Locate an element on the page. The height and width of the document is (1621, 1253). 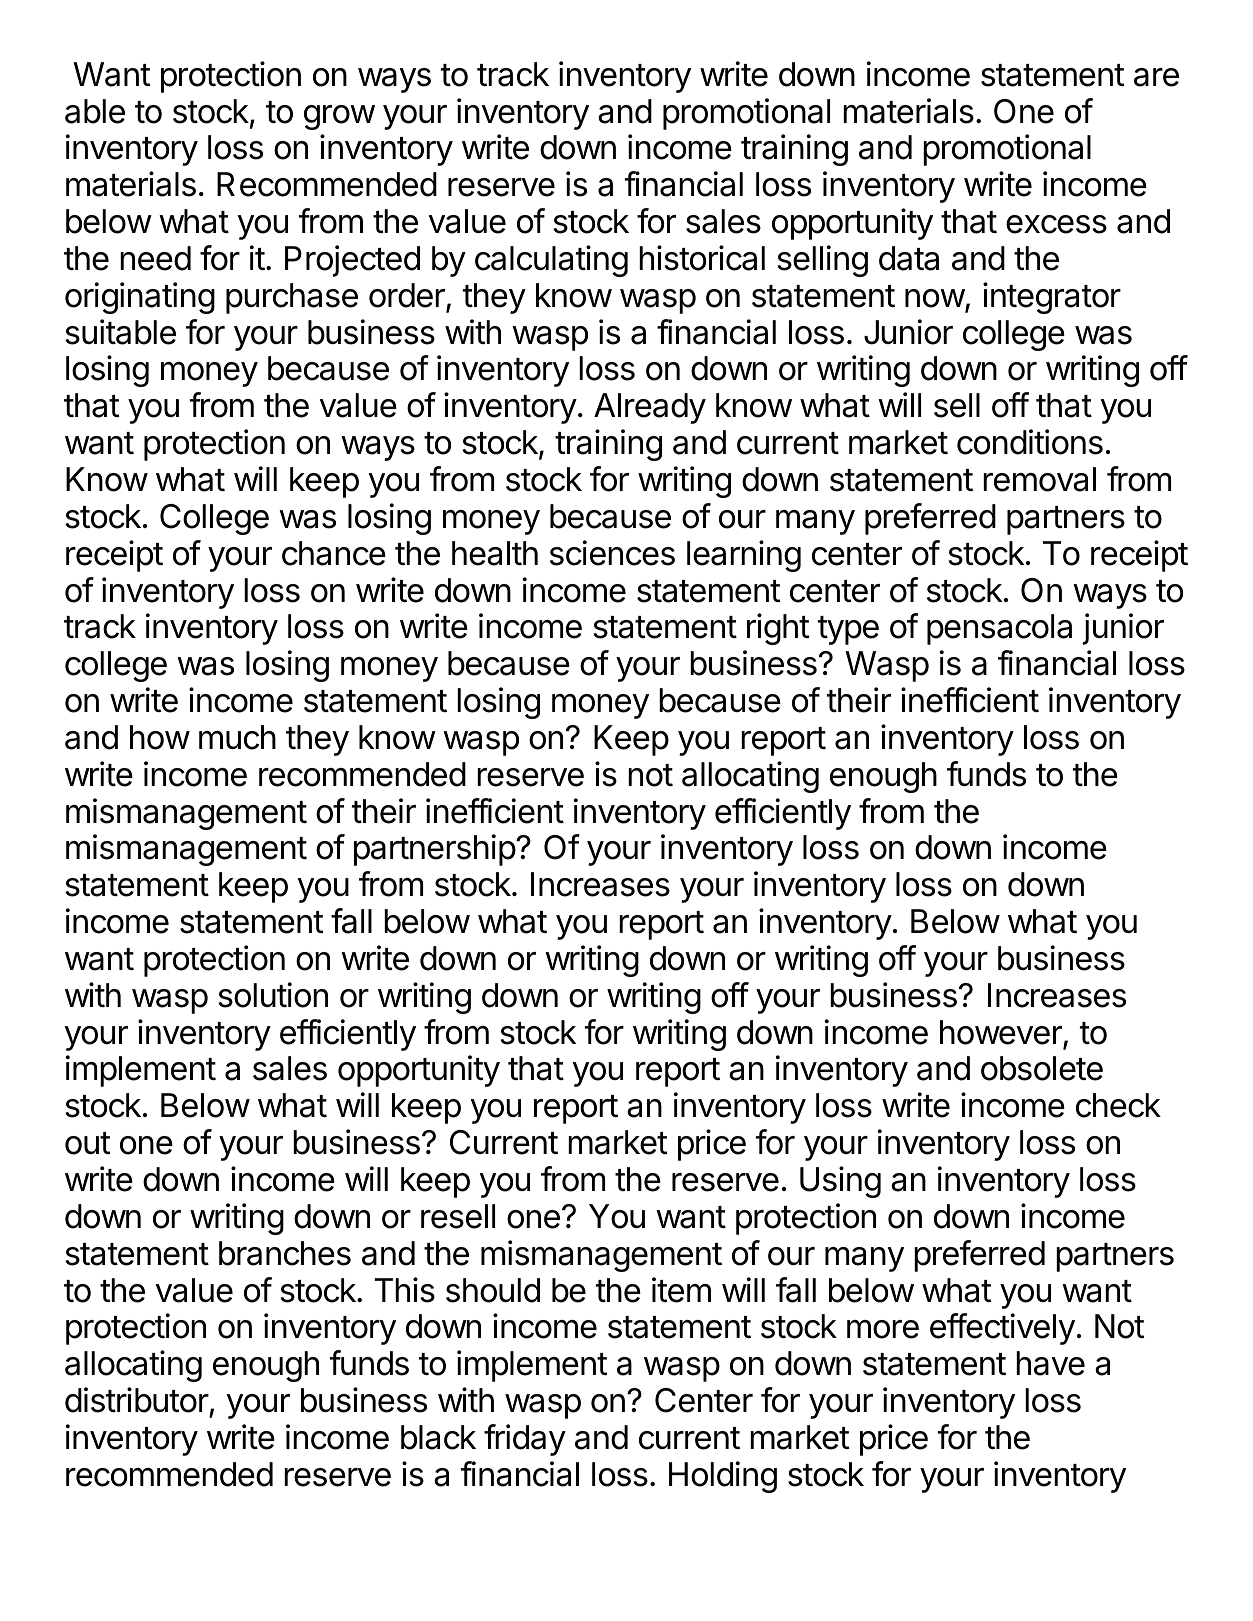
Already is located at coordinates (650, 408).
